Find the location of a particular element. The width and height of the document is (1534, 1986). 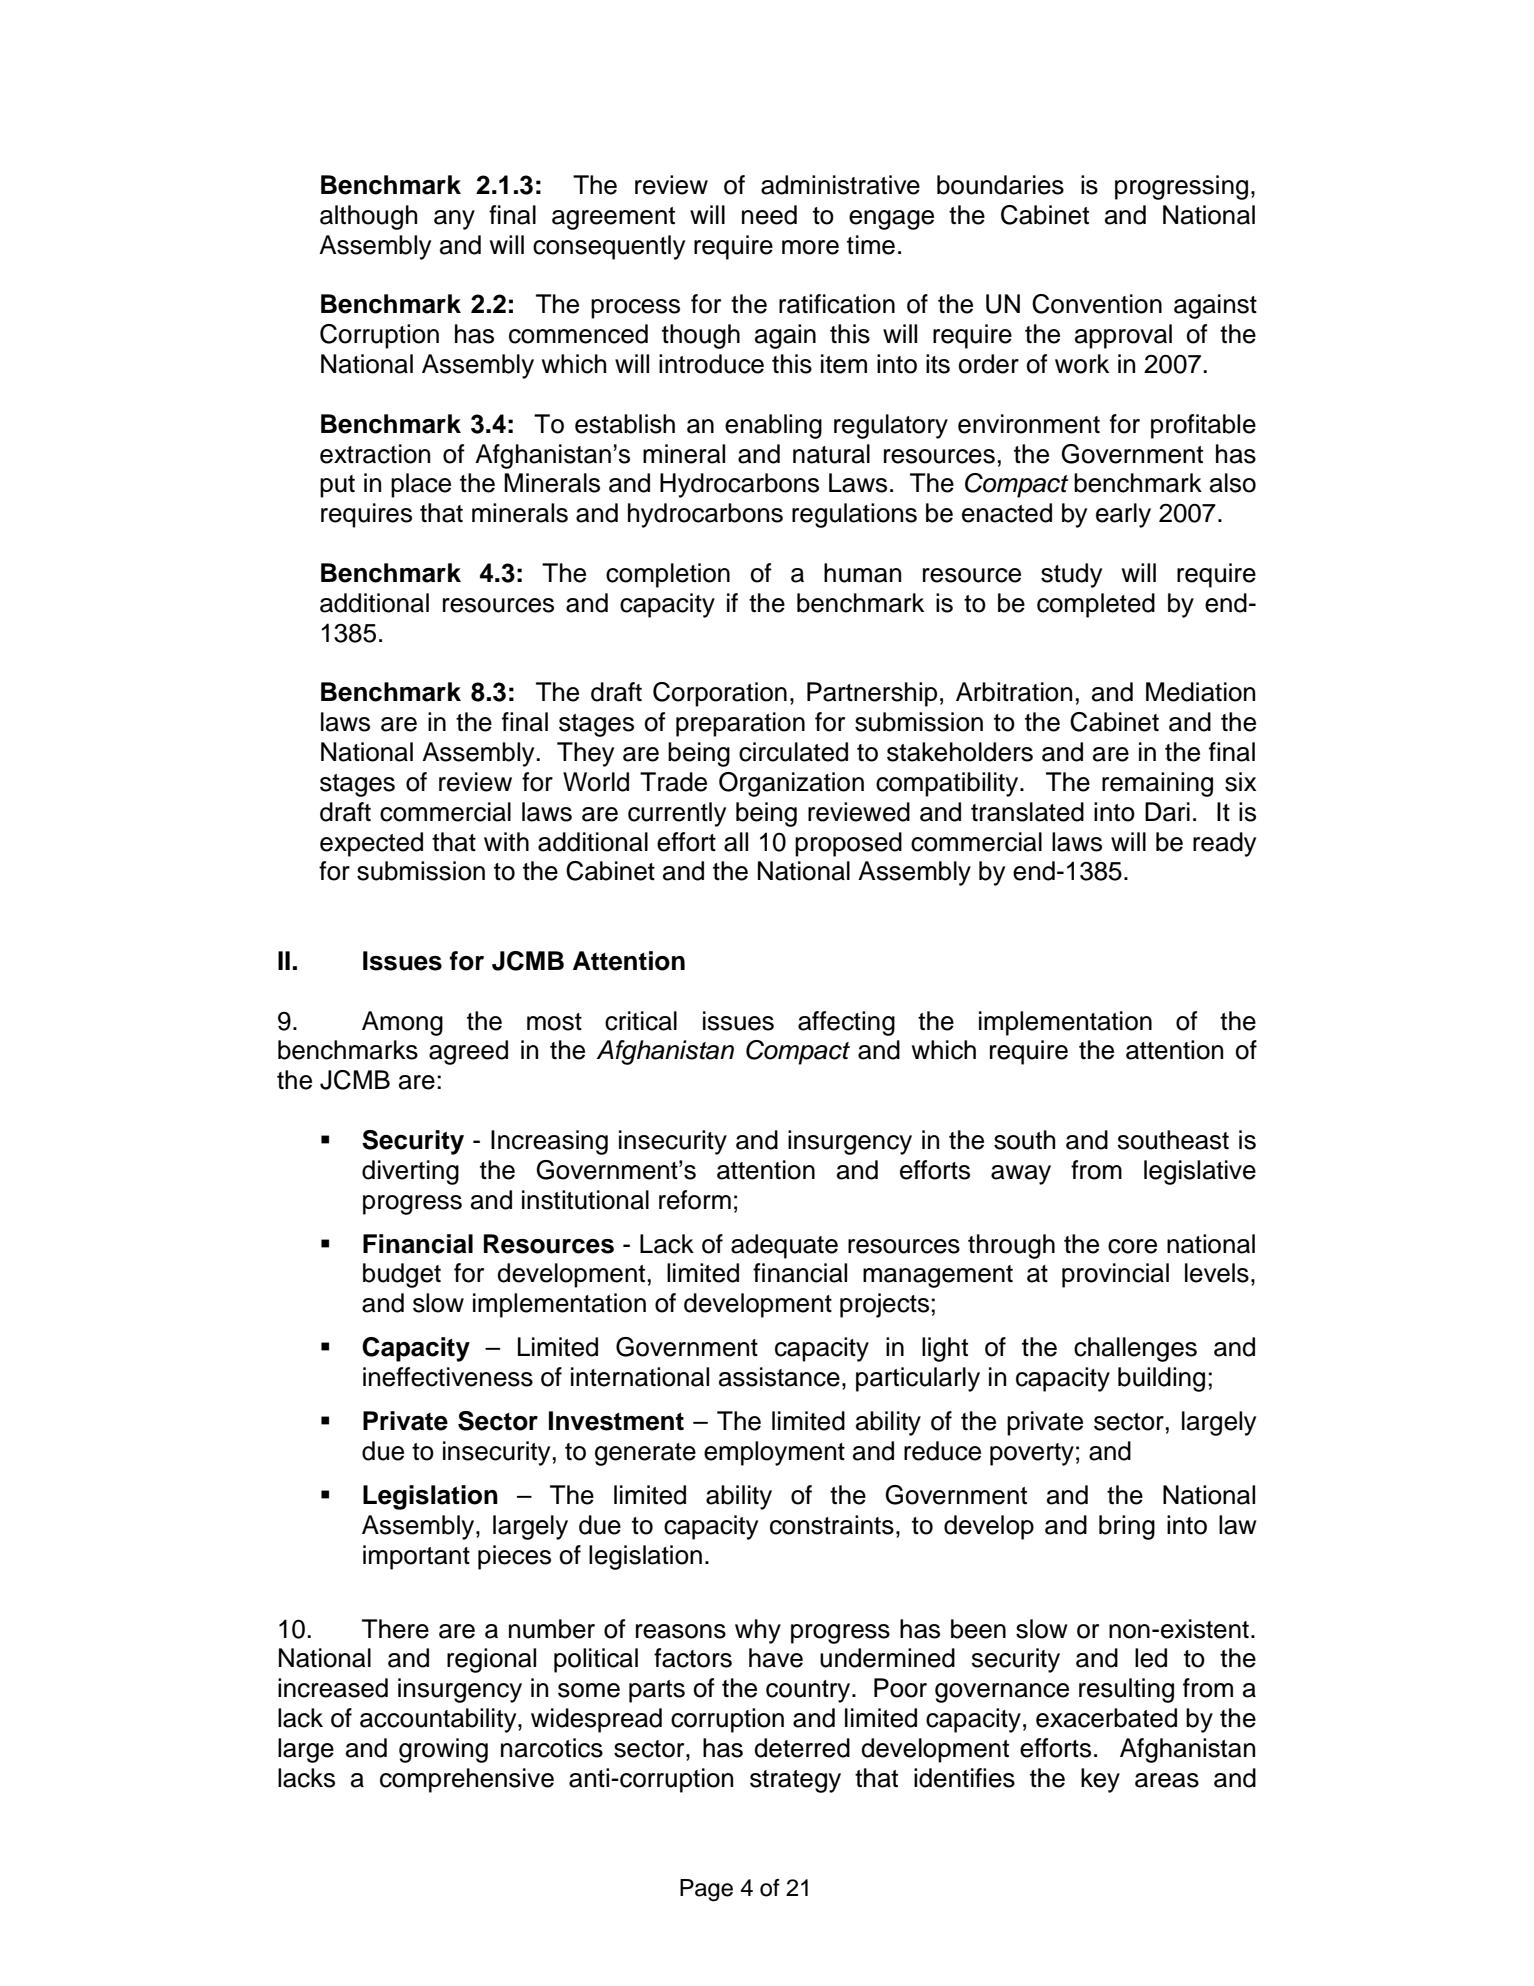

adequate is located at coordinates (784, 1246).
